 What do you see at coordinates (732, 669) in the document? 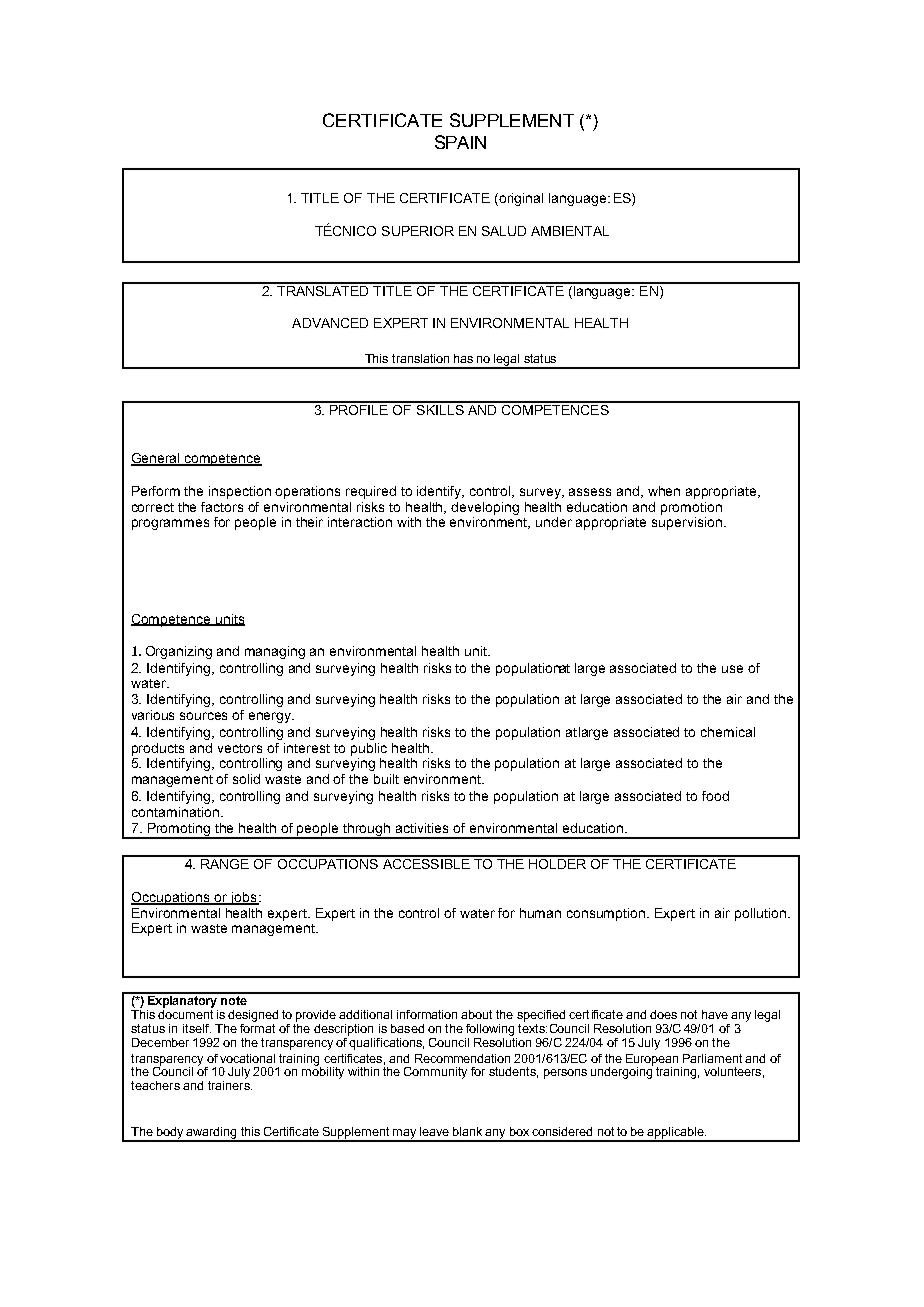
I see `use` at bounding box center [732, 669].
